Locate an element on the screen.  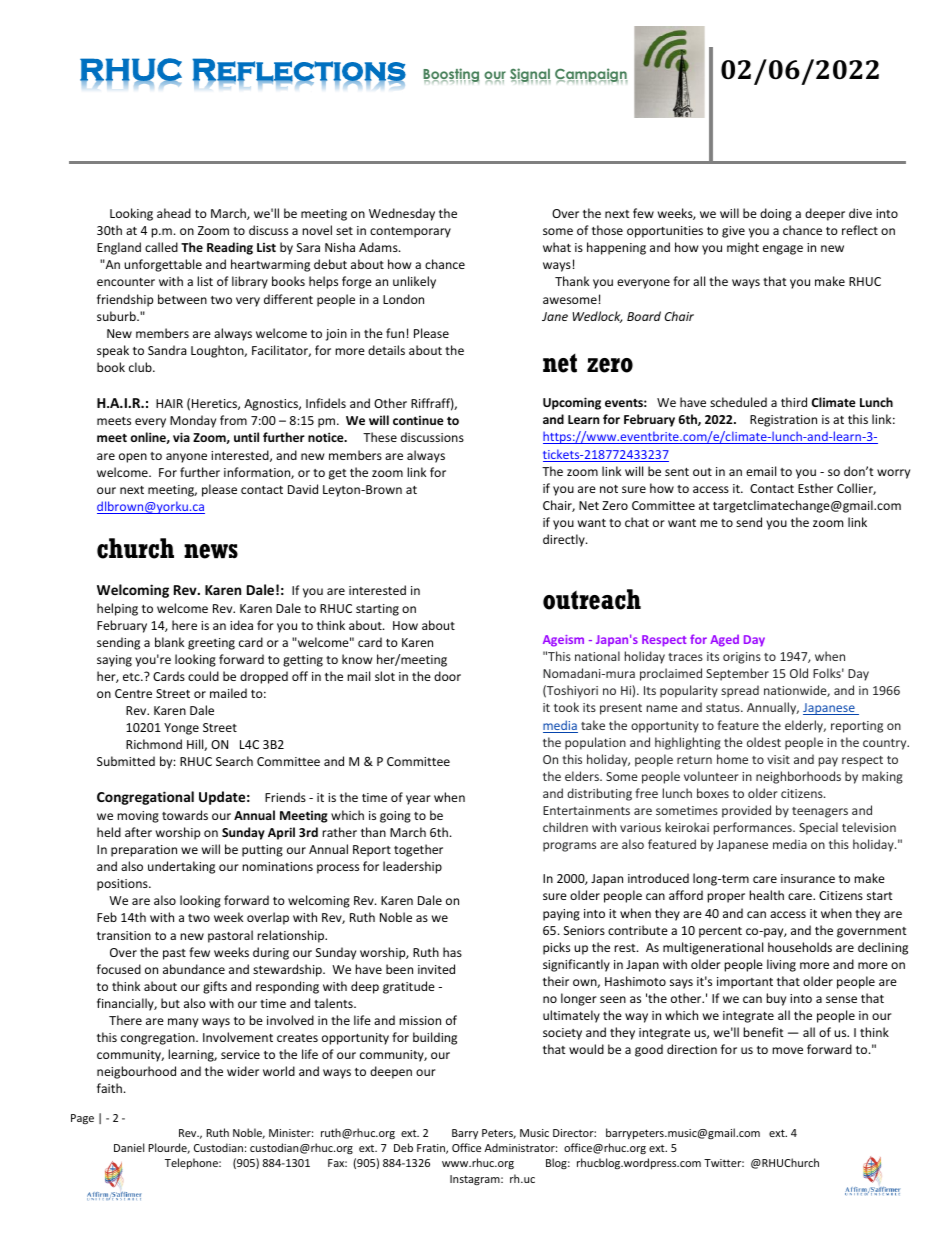
via is located at coordinates (181, 437).
